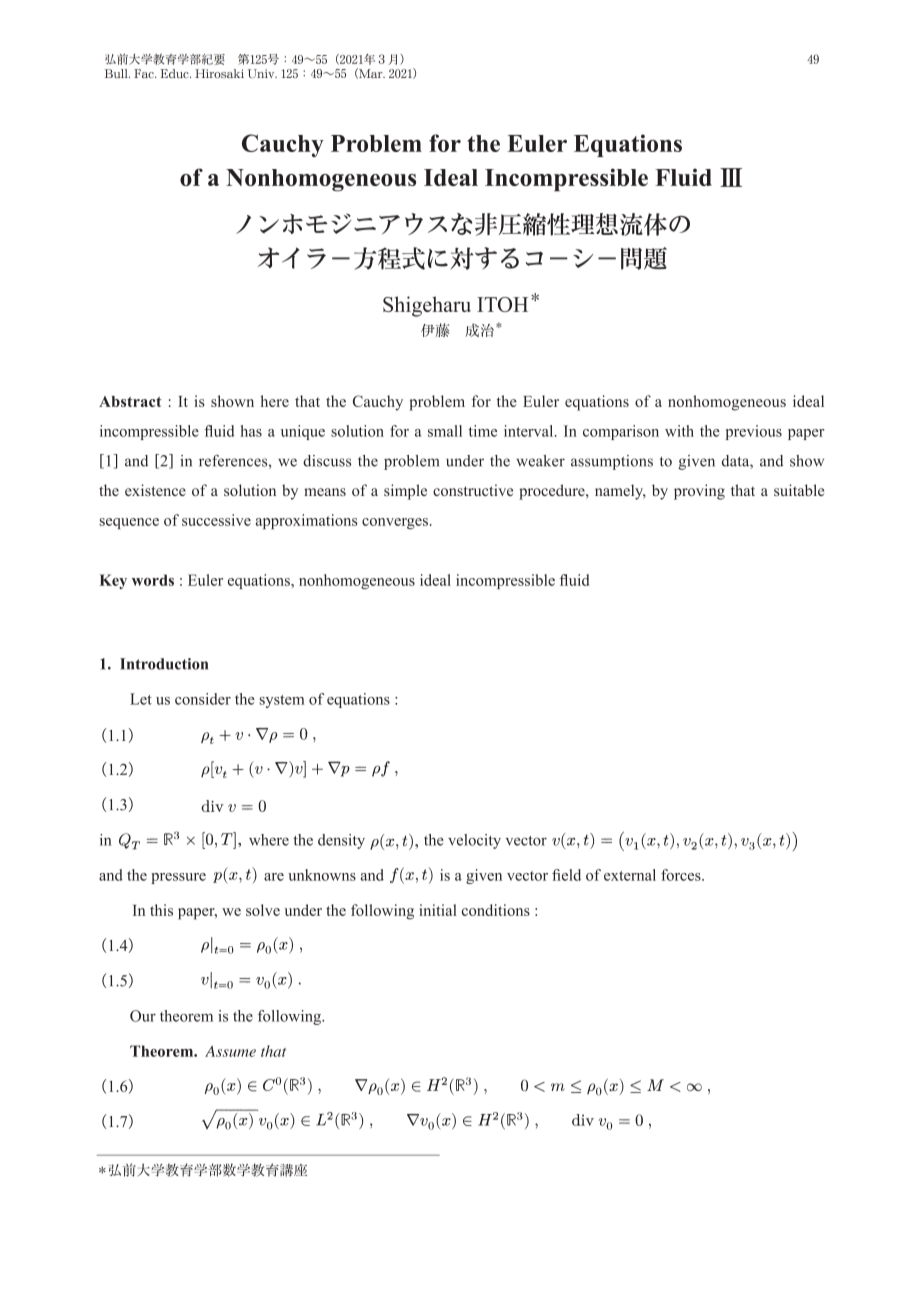 This image has height=1308, width=924. What do you see at coordinates (473, 490) in the image?
I see `constructive` at bounding box center [473, 490].
